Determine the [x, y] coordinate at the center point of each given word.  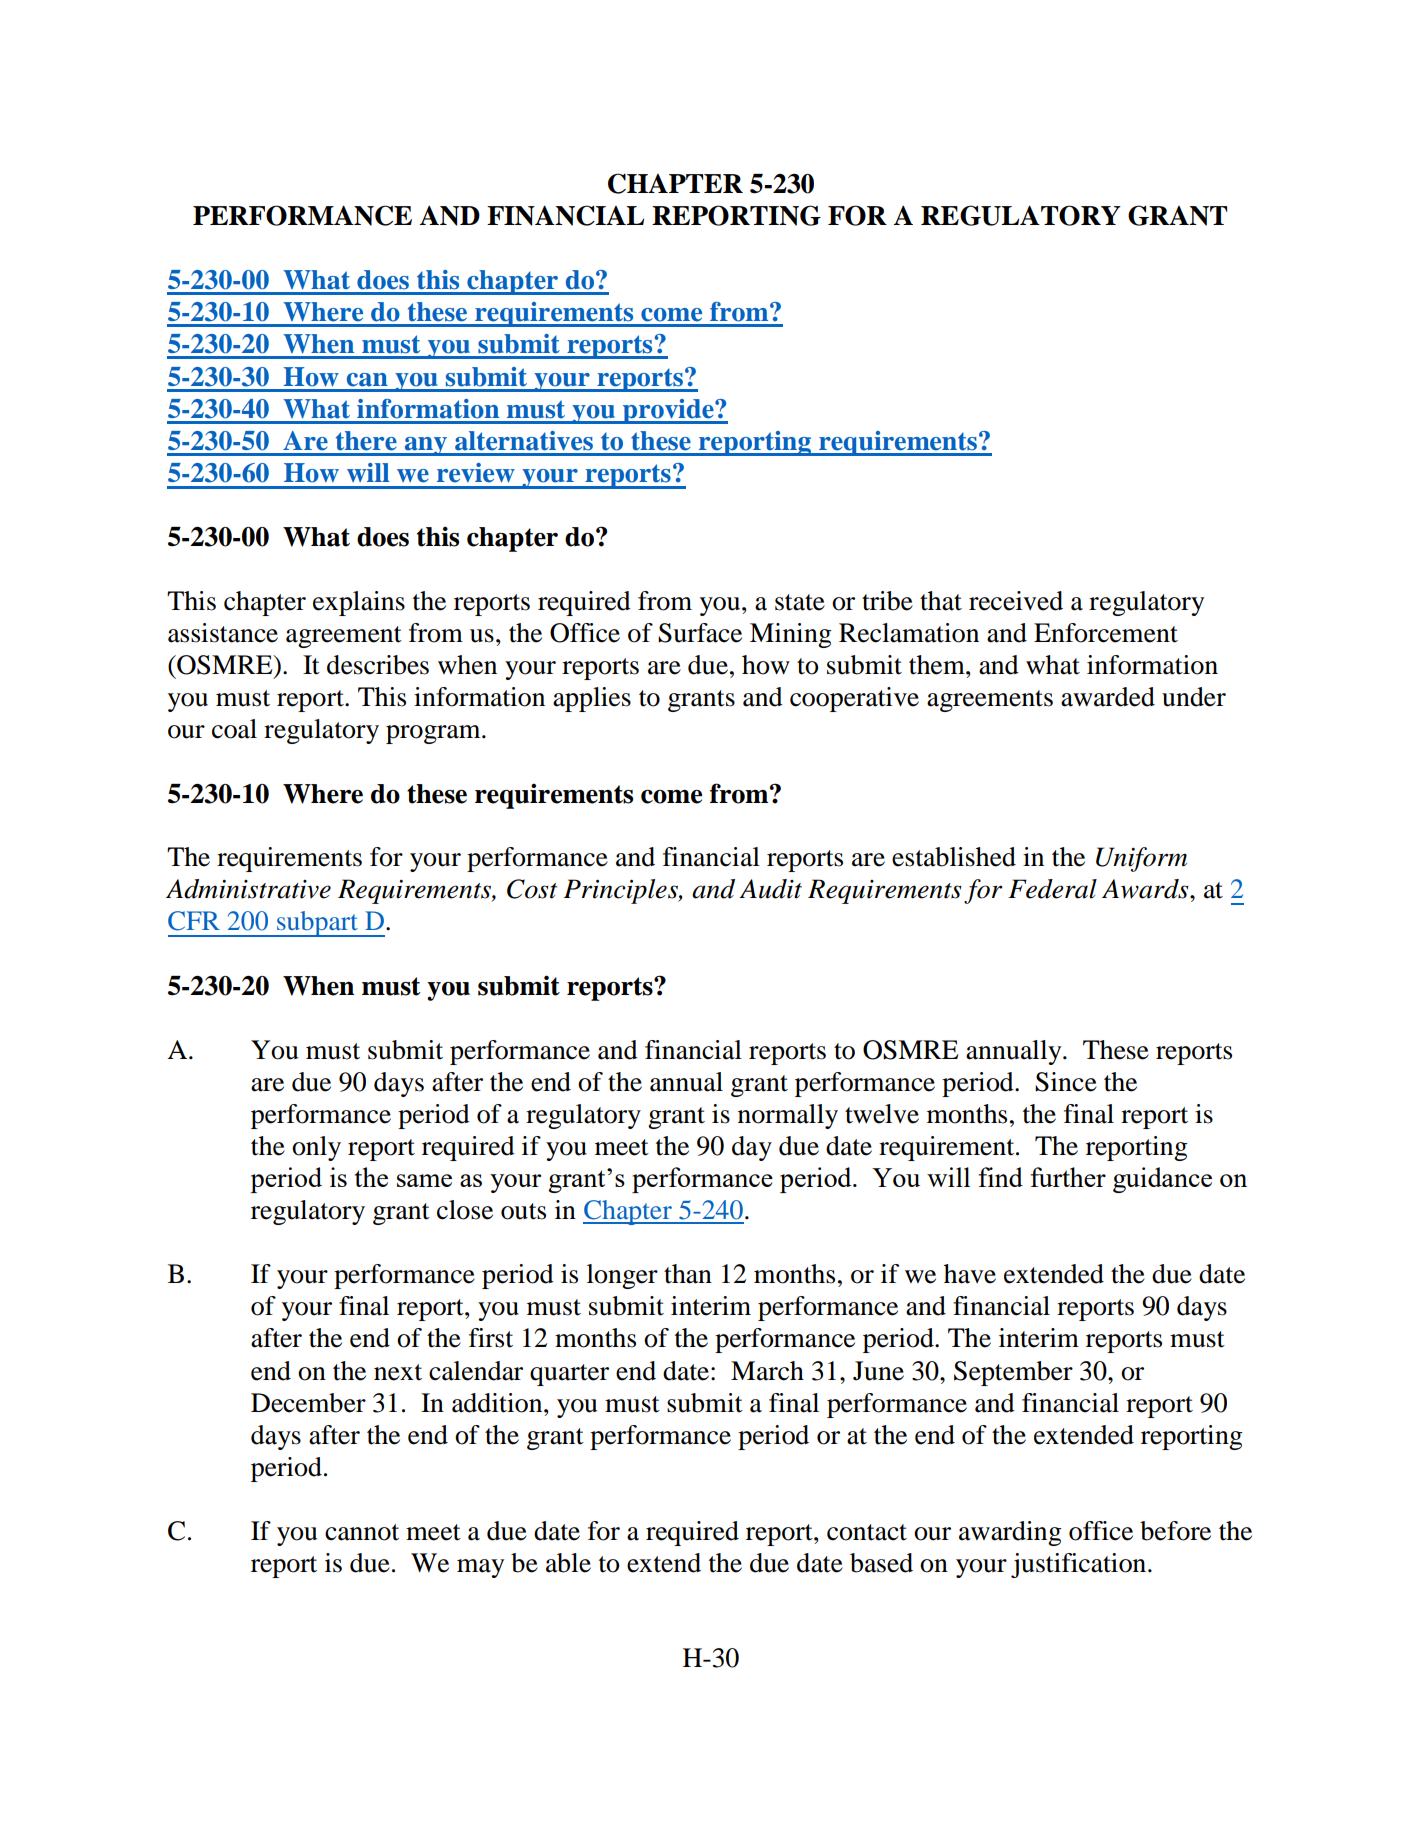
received [1016, 601]
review [476, 473]
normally [788, 1116]
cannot [362, 1532]
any [425, 446]
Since [1066, 1082]
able [568, 1563]
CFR [194, 921]
